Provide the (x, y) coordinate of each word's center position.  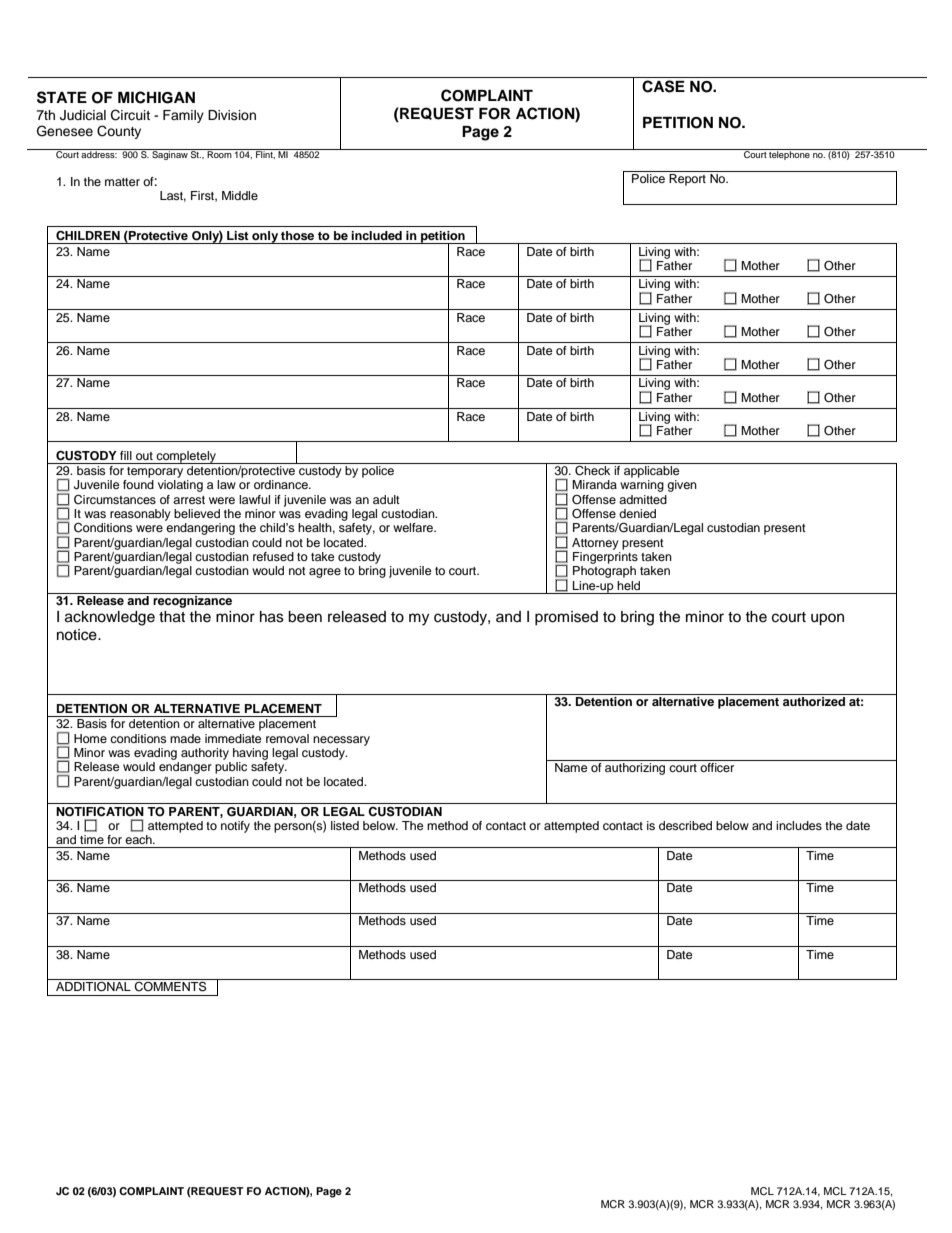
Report (687, 180)
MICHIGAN (156, 97)
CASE (663, 86)
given (682, 486)
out (144, 456)
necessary (341, 741)
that (172, 617)
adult (386, 499)
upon (827, 619)
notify (235, 827)
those (297, 235)
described (685, 825)
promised (566, 618)
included (376, 235)
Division (232, 115)
